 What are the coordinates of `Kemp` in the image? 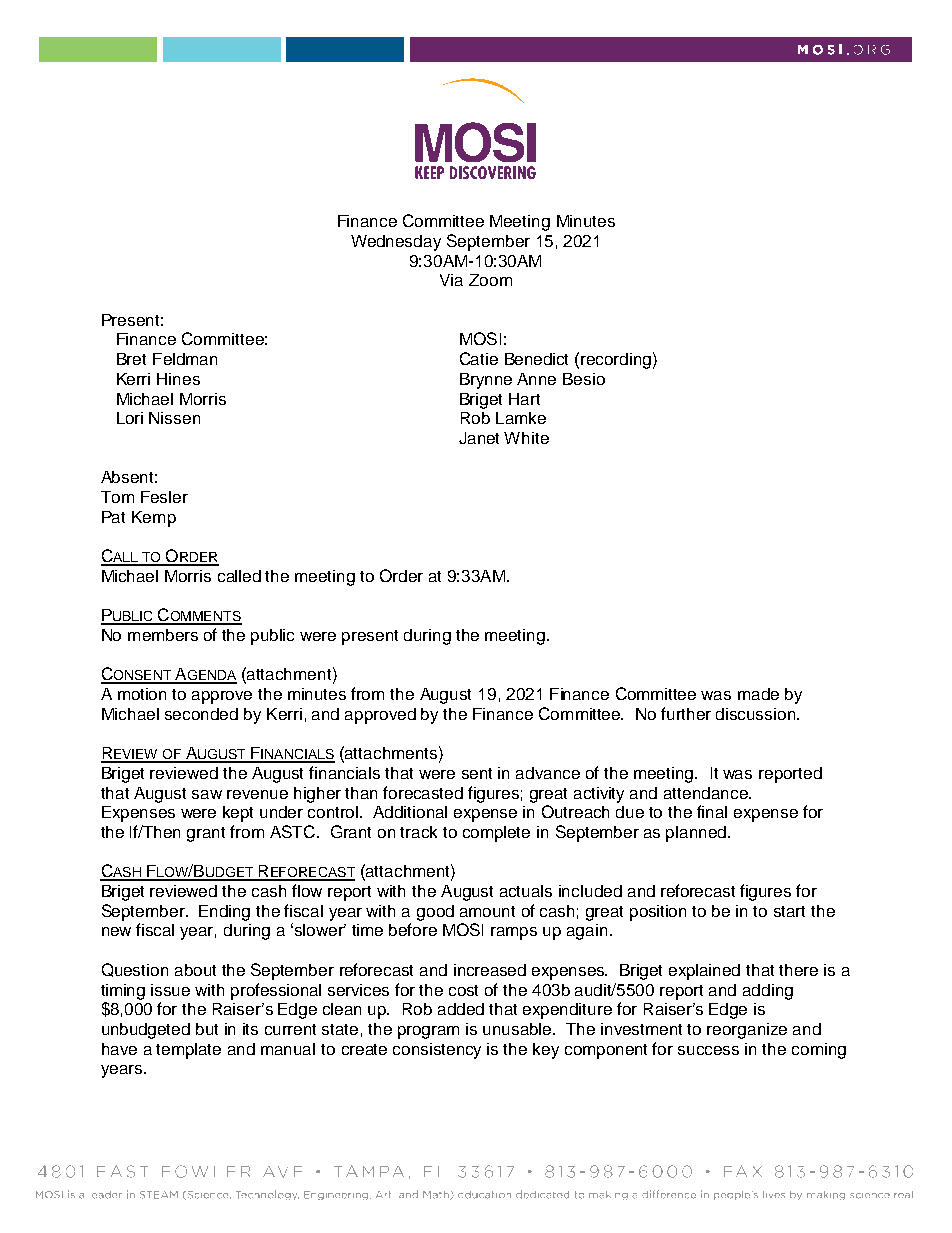 It's located at (154, 519).
